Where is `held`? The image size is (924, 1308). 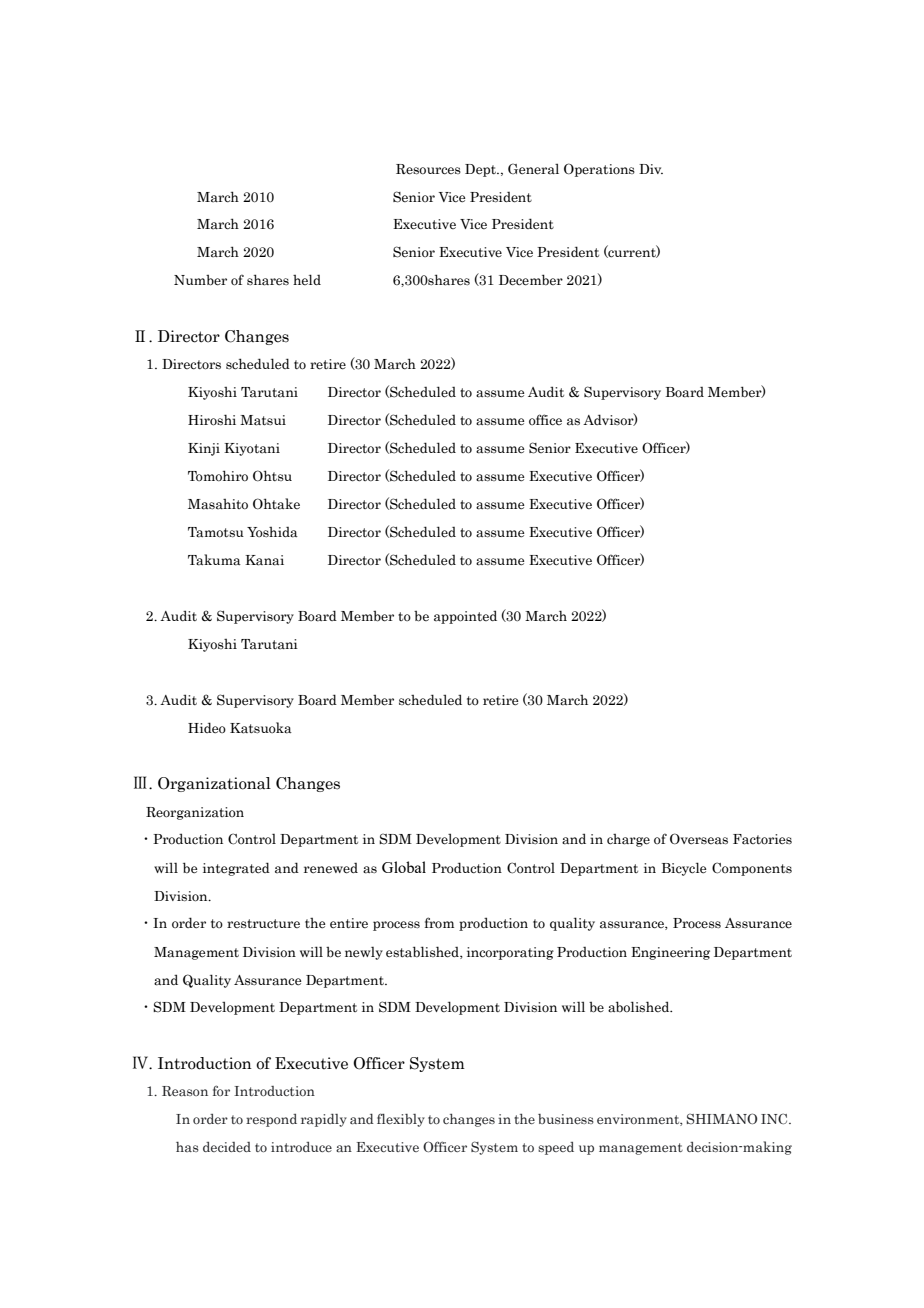 held is located at coordinates (307, 279).
